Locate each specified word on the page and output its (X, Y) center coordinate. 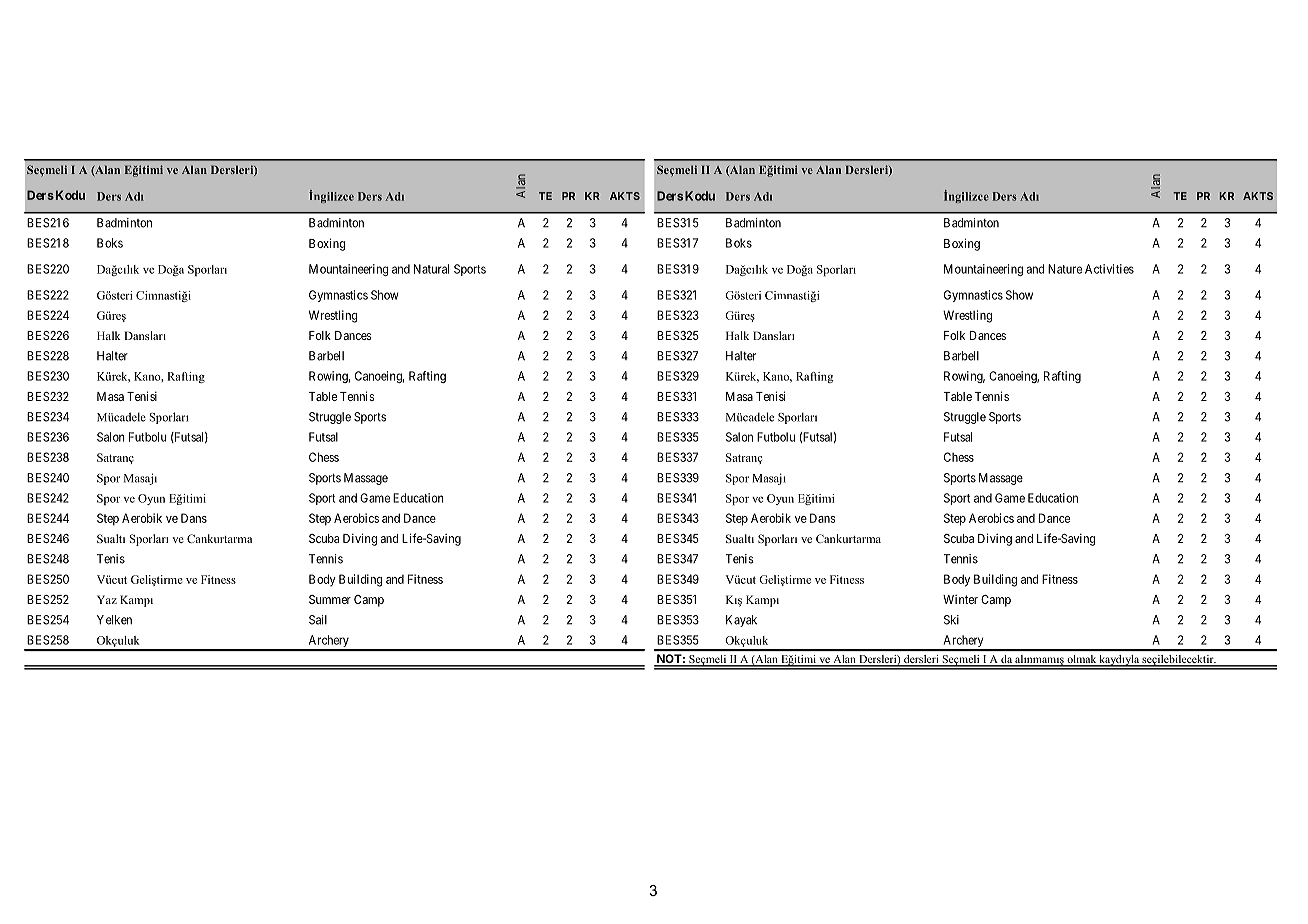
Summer (330, 599)
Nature (1065, 269)
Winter (960, 599)
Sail (318, 620)
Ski (951, 620)
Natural (431, 269)
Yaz (107, 599)
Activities (1109, 269)
